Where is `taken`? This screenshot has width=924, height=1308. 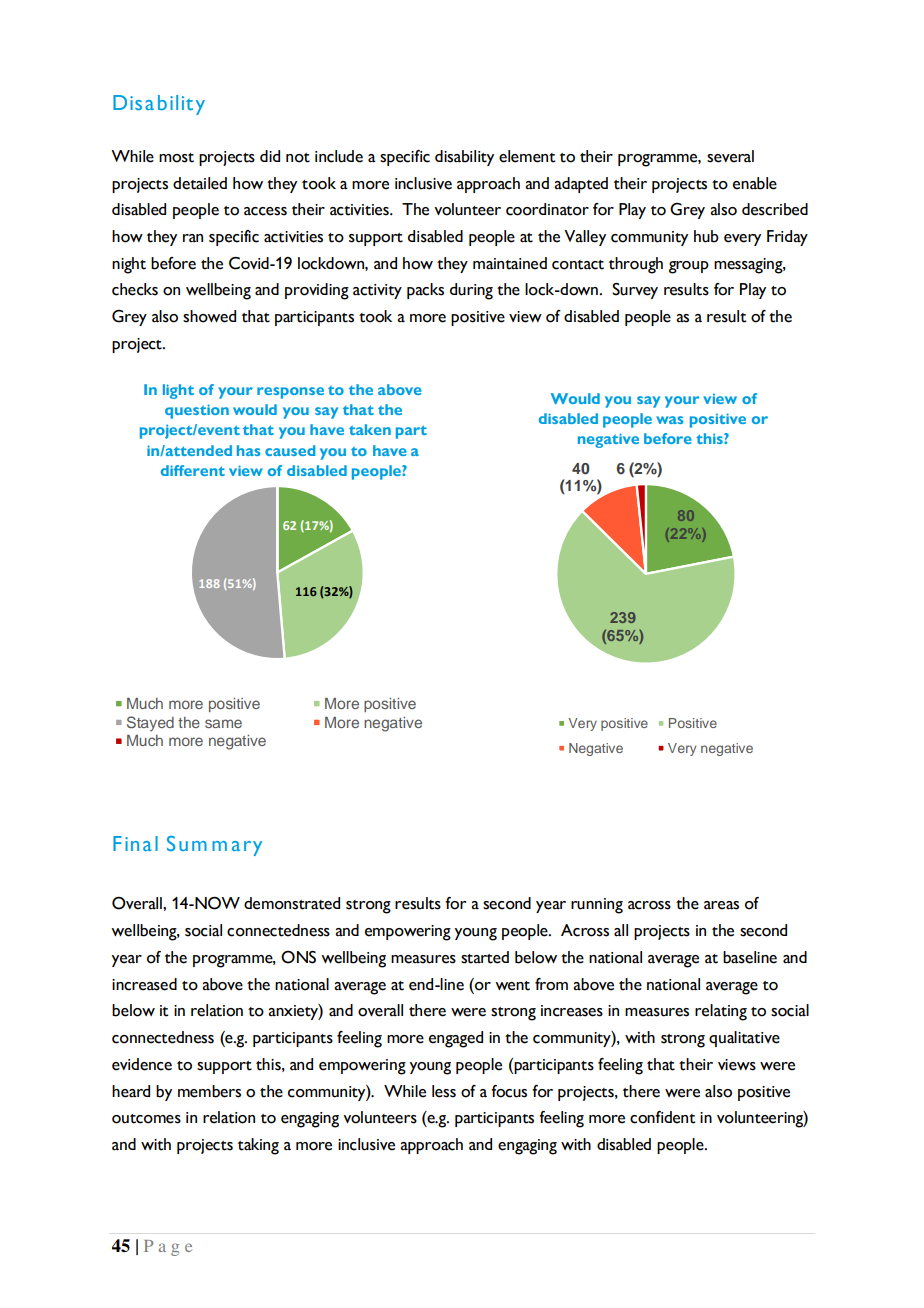
taken is located at coordinates (370, 429).
